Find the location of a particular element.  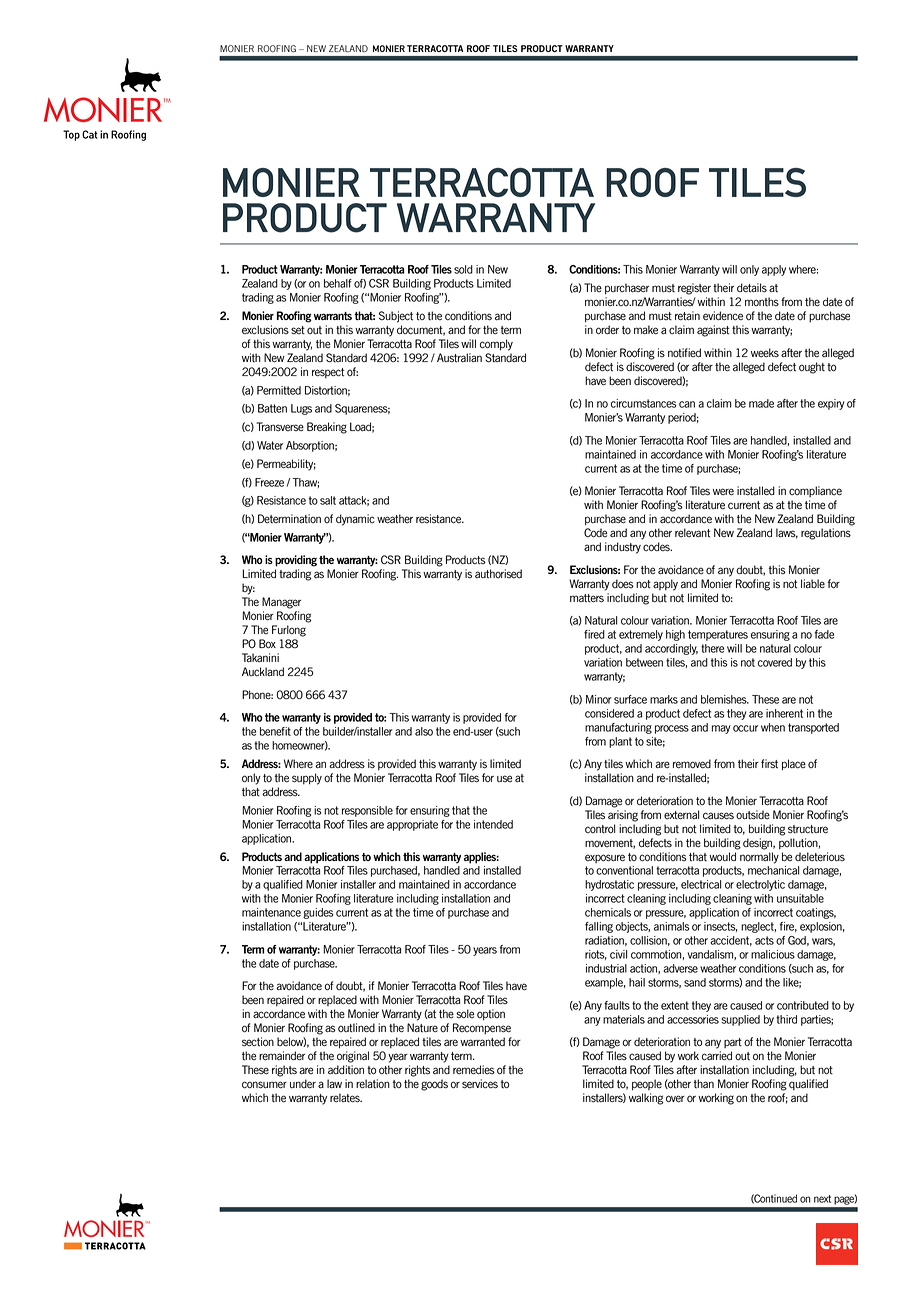

liable is located at coordinates (813, 584).
